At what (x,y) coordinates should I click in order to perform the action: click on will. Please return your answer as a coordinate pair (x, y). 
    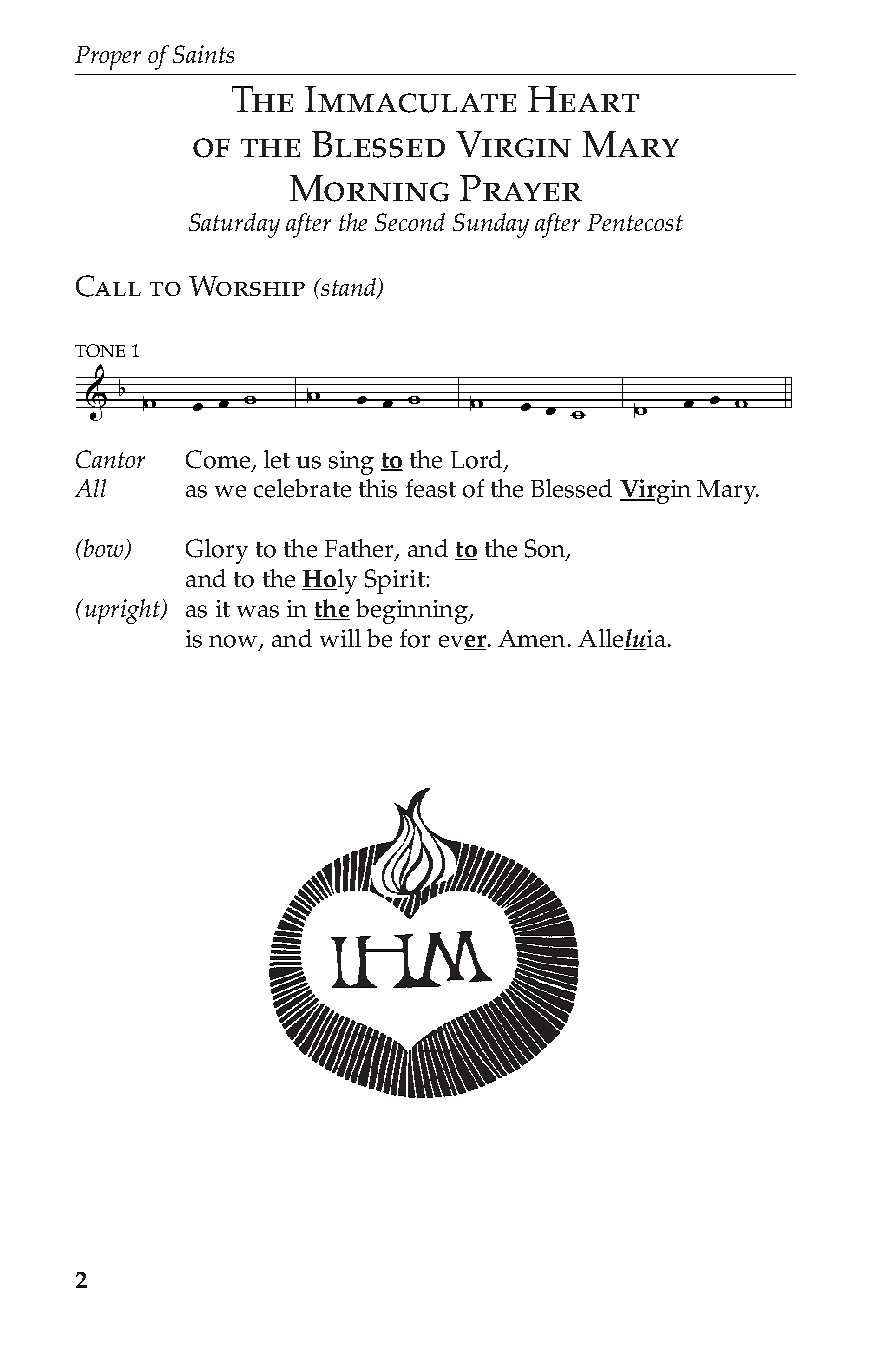
    Looking at the image, I should click on (340, 638).
